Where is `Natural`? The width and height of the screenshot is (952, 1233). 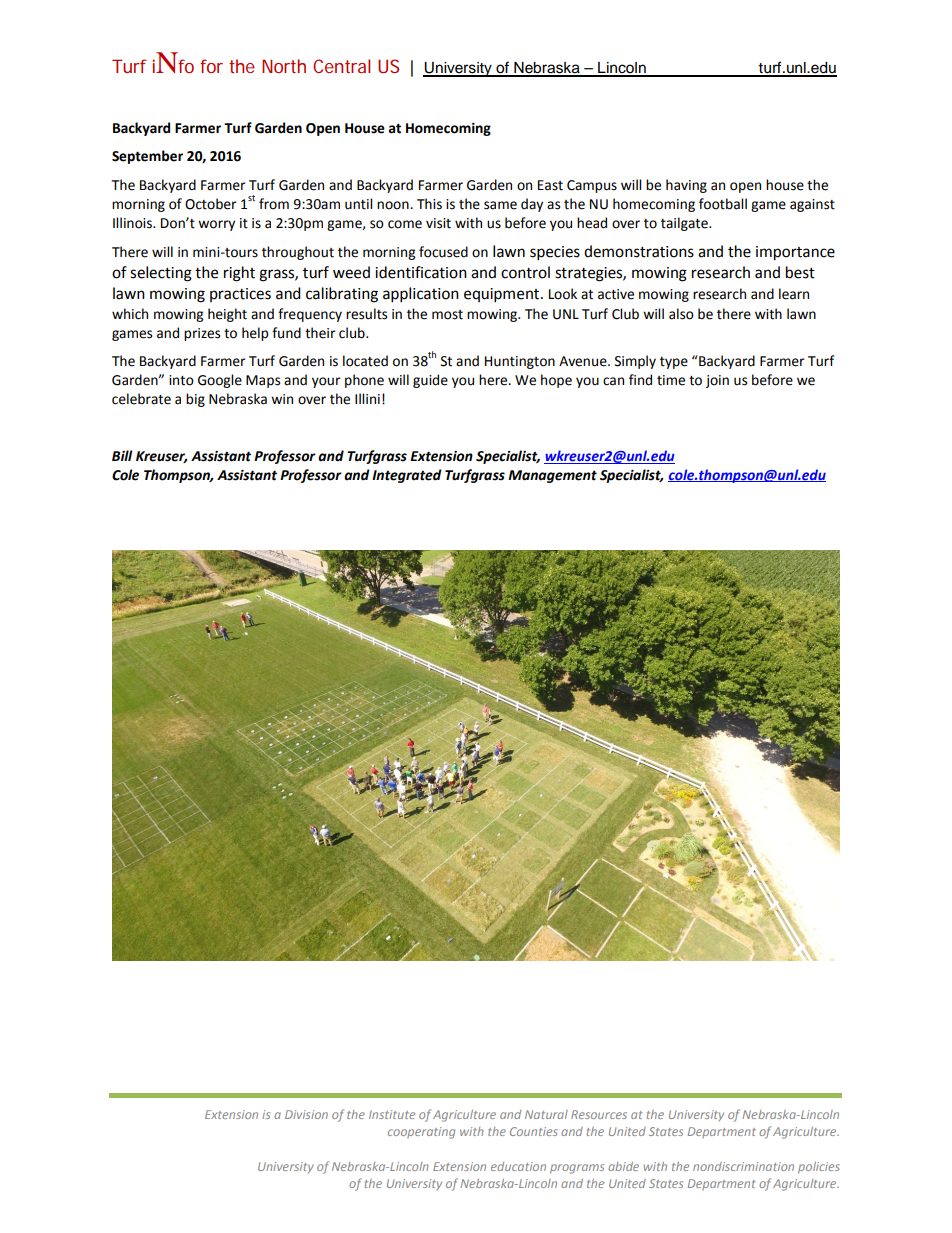 Natural is located at coordinates (546, 1114).
